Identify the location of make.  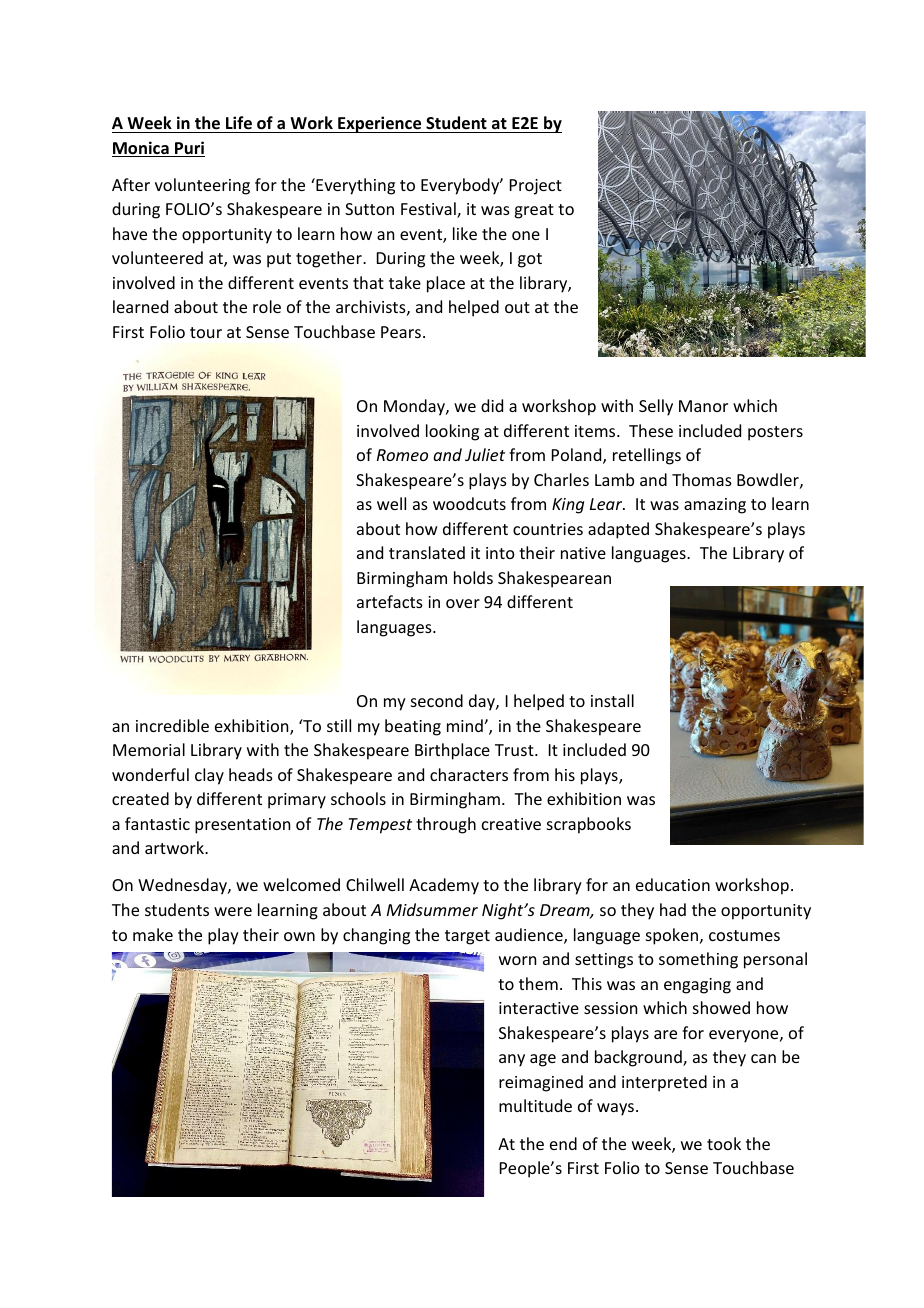
(153, 934).
